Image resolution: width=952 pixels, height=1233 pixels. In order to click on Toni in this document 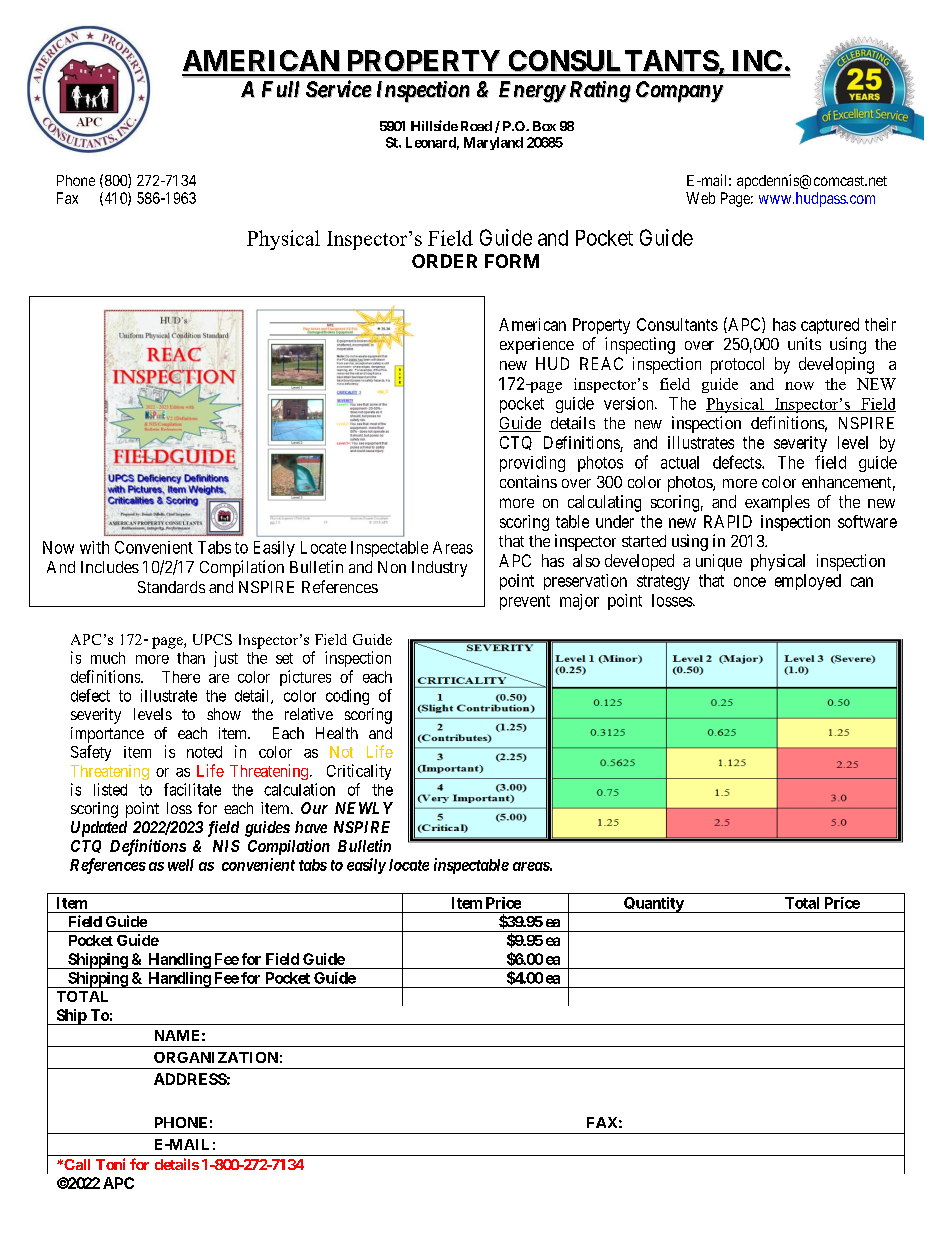, I will do `click(110, 1164)`.
